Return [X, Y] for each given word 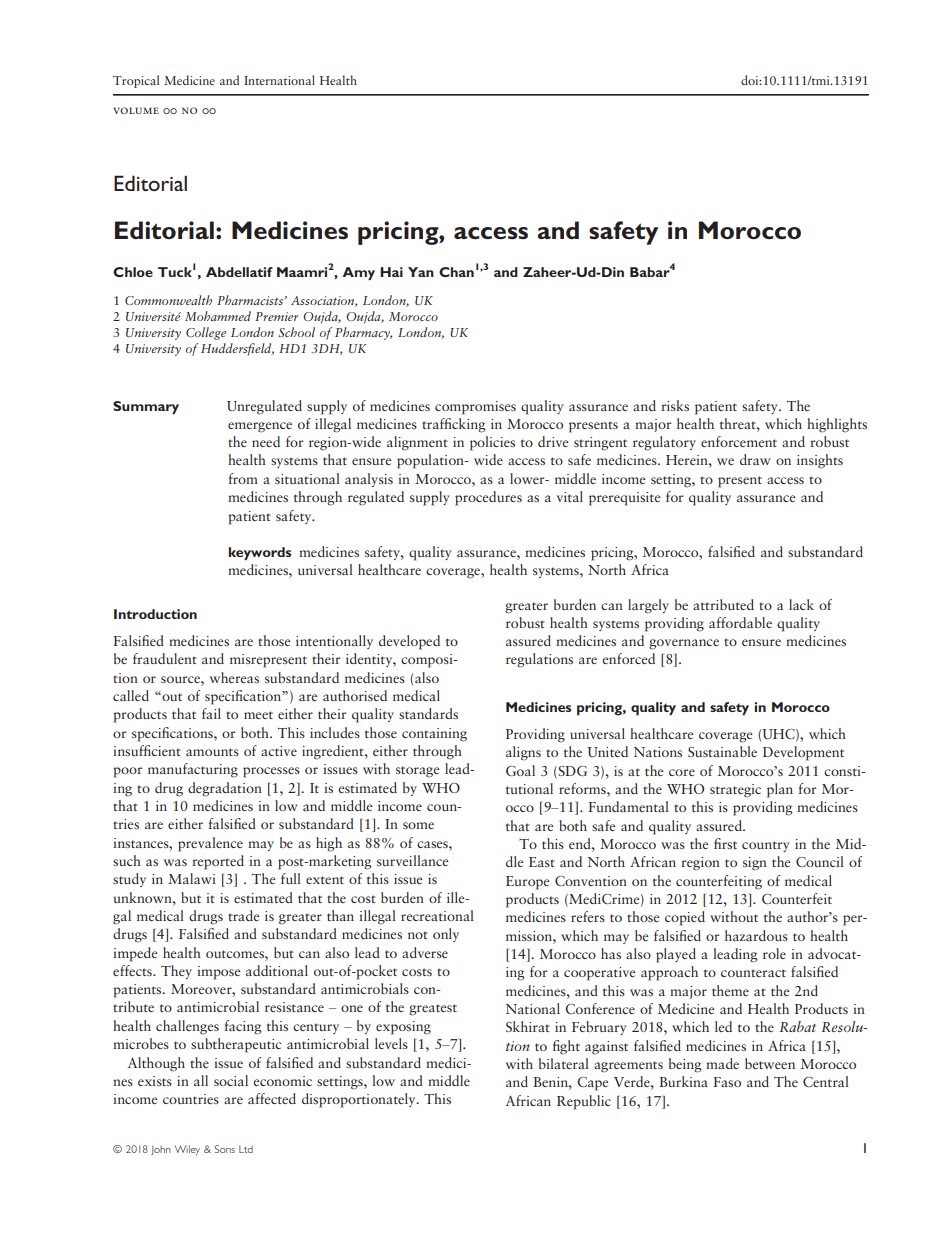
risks [675, 405]
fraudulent [165, 658]
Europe [527, 883]
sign [755, 864]
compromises [475, 408]
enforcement [739, 441]
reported [218, 862]
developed [409, 642]
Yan [421, 272]
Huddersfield [237, 349]
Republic [584, 1102]
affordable [740, 622]
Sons [225, 1149]
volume [136, 110]
